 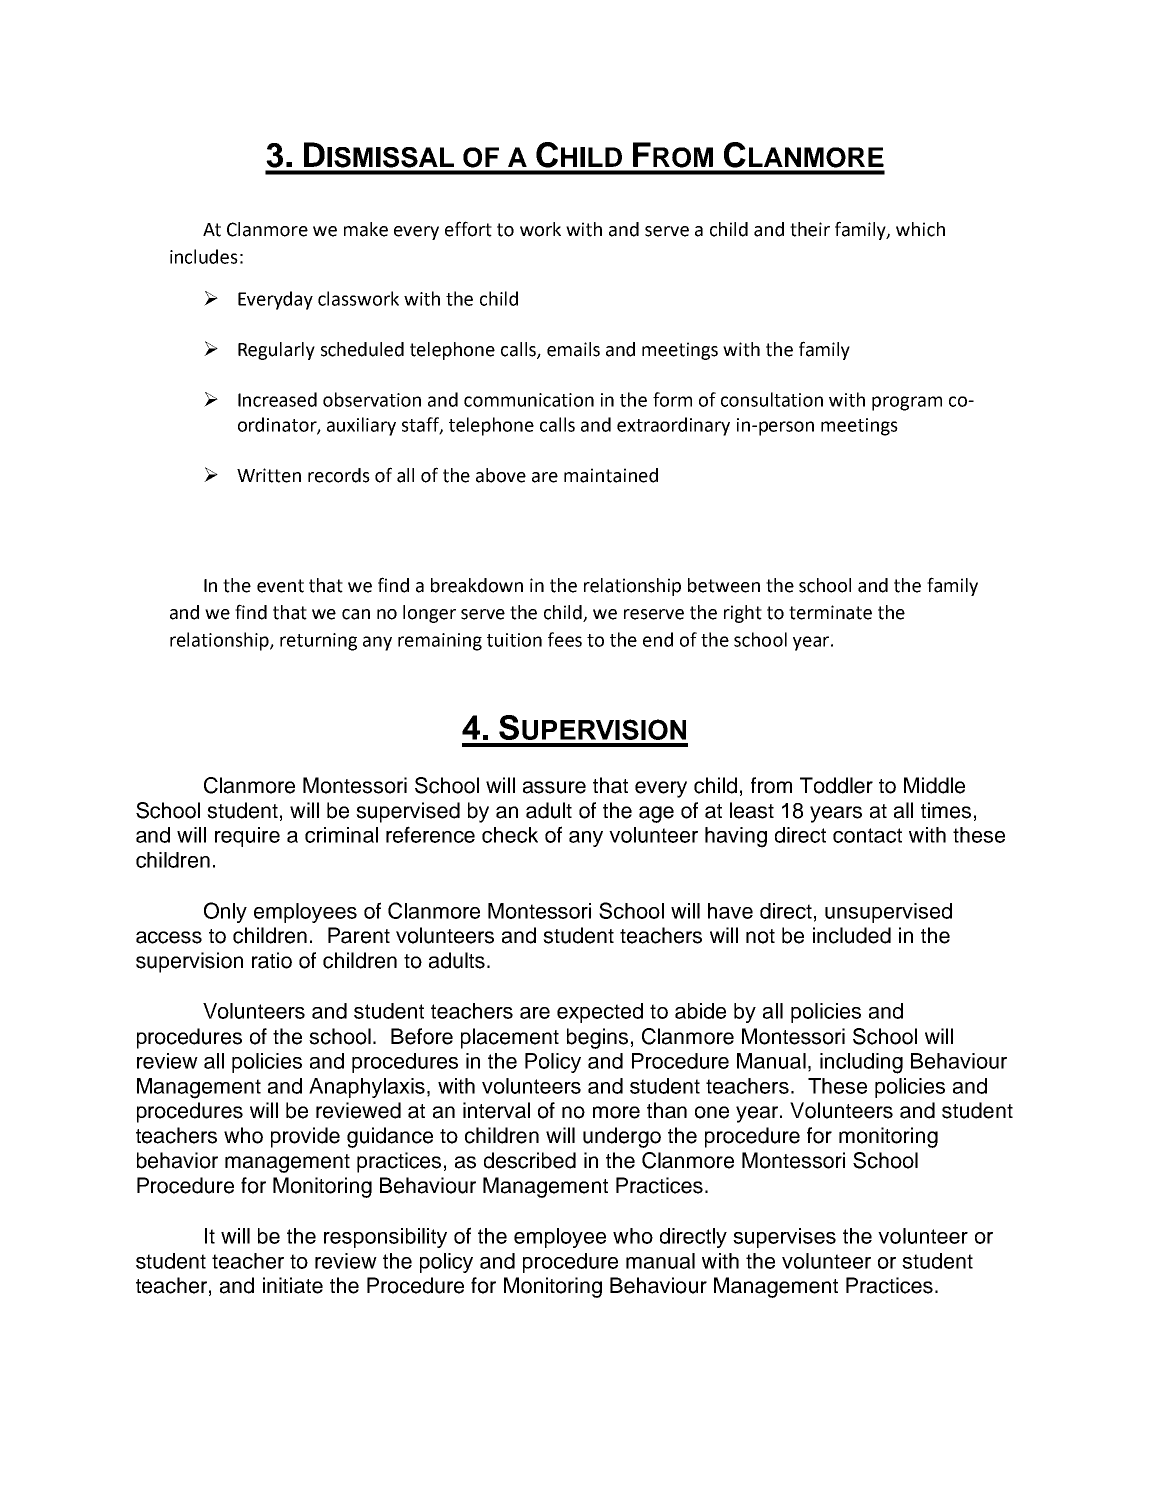 What do you see at coordinates (204, 256) in the document?
I see `includes` at bounding box center [204, 256].
